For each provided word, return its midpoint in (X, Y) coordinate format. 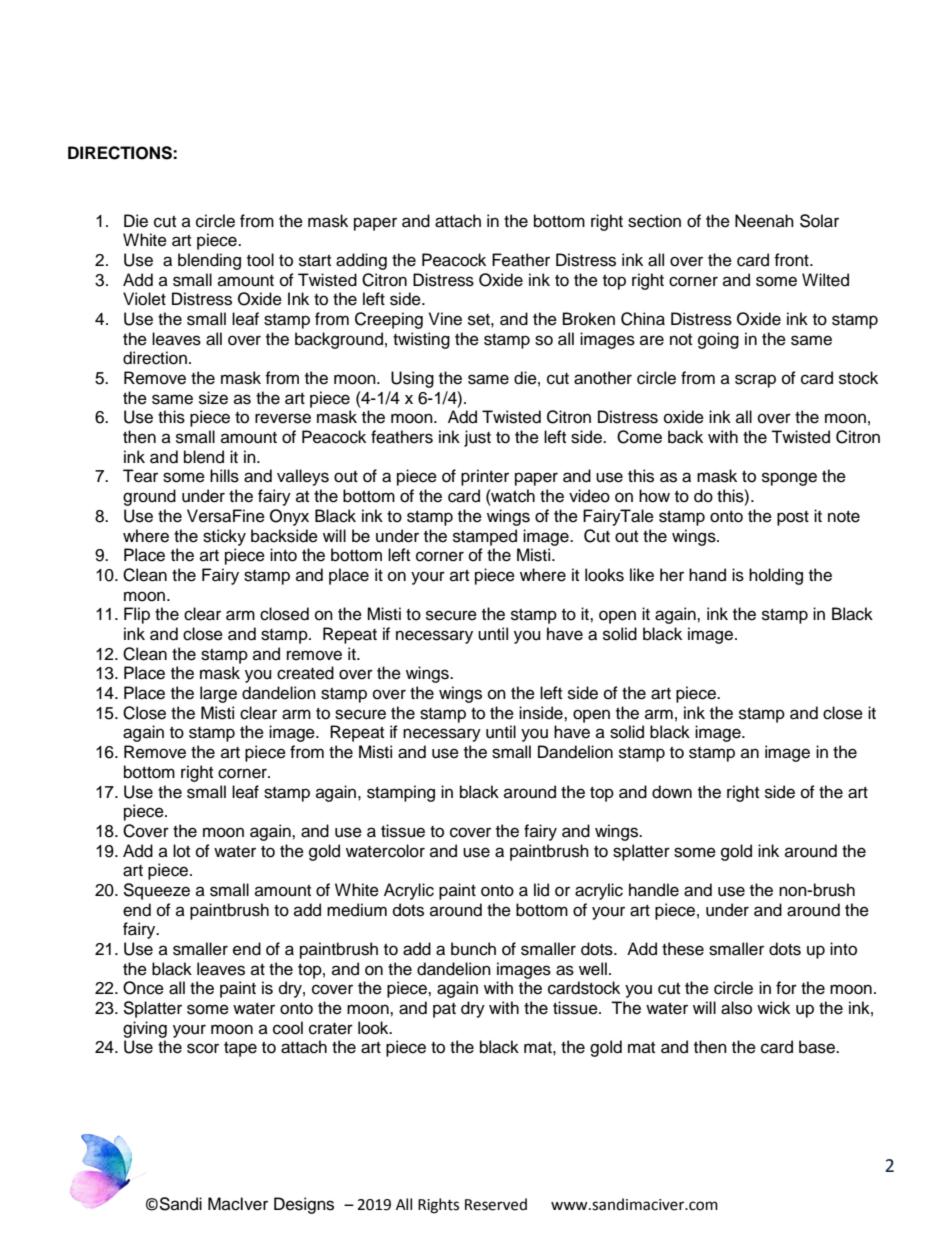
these (683, 949)
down (672, 792)
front (792, 260)
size (213, 398)
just (477, 438)
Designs (304, 1205)
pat (444, 1010)
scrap (755, 381)
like (642, 575)
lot (181, 851)
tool (260, 260)
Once (143, 988)
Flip (137, 615)
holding (776, 576)
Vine (445, 319)
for (786, 988)
